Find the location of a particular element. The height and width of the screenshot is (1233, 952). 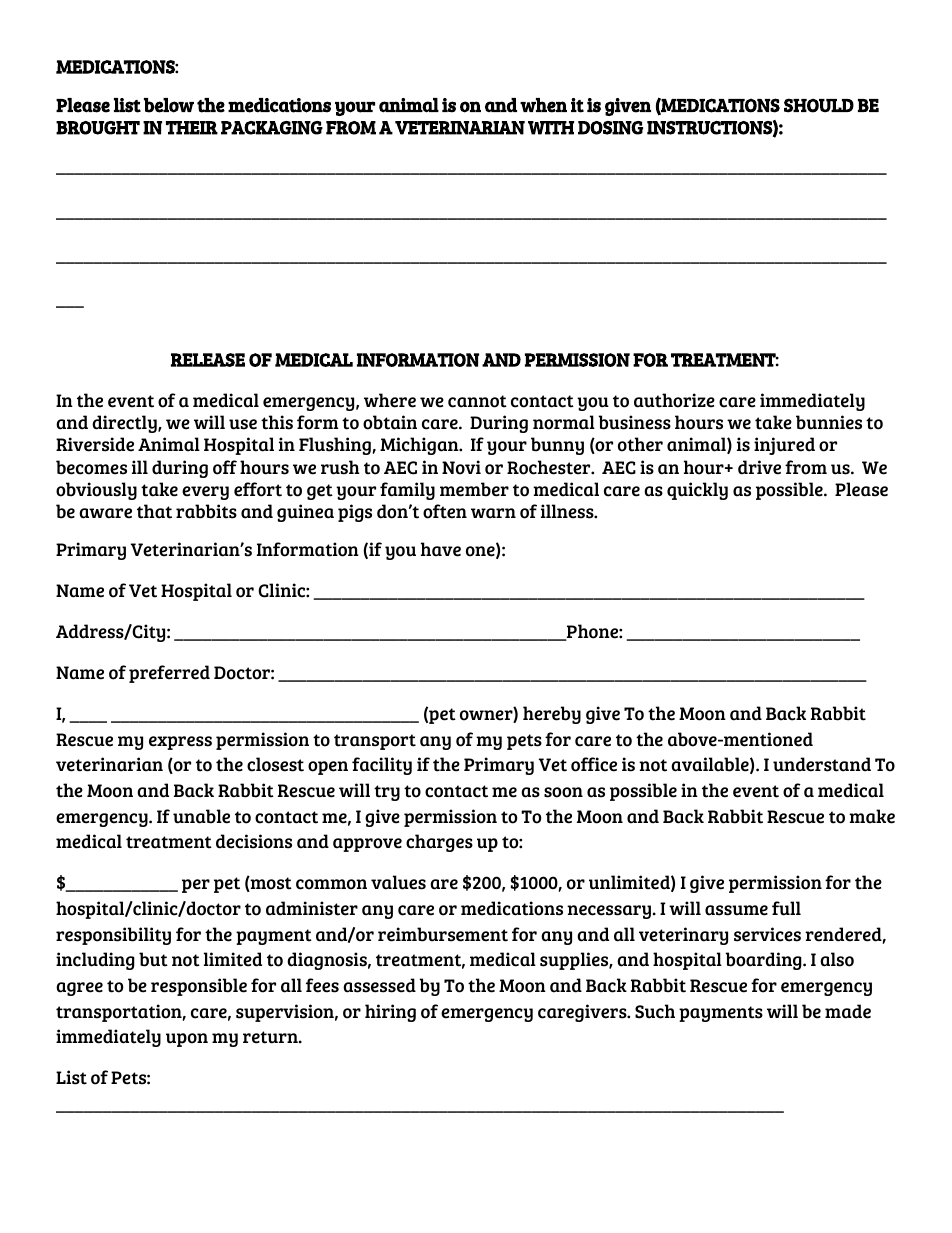

RELEASE is located at coordinates (208, 360).
